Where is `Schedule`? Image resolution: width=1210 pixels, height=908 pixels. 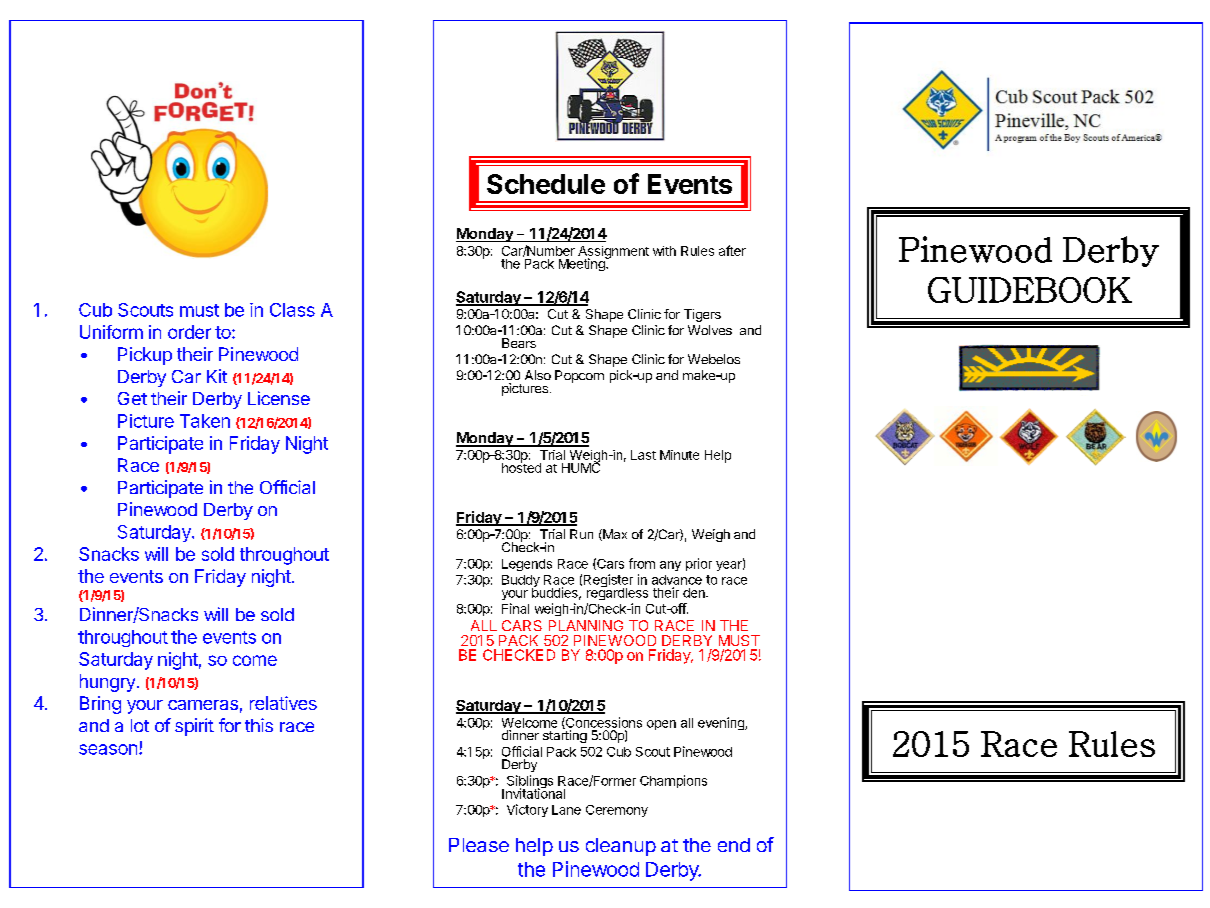 Schedule is located at coordinates (546, 184).
